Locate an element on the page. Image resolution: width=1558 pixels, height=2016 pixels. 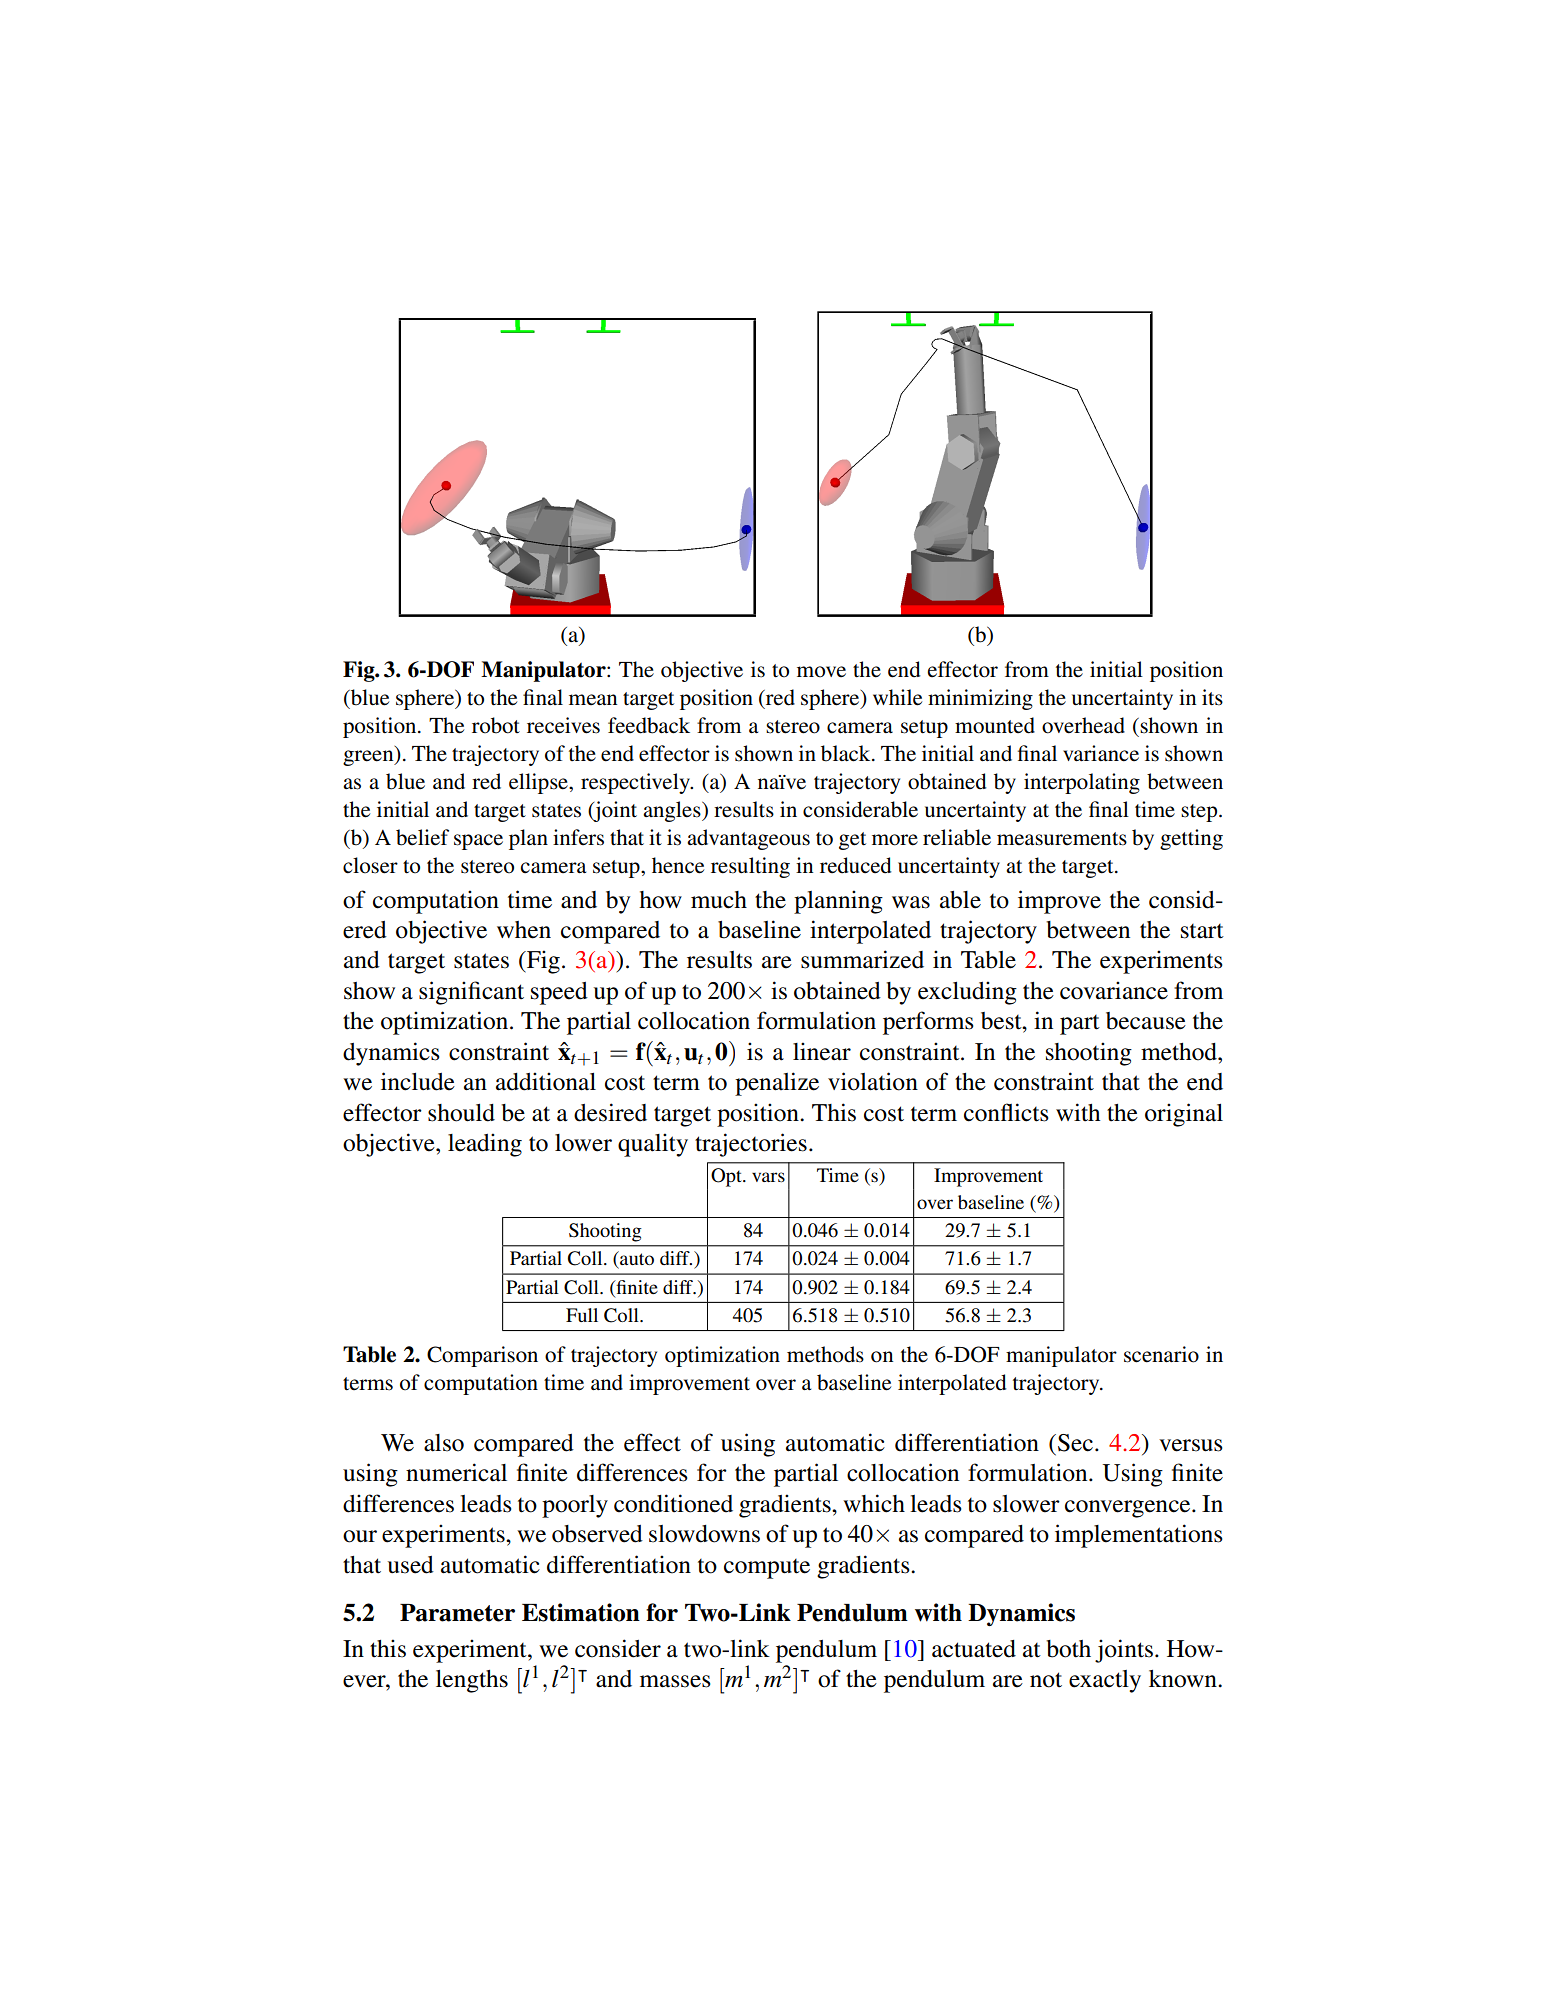
original is located at coordinates (1184, 1115).
